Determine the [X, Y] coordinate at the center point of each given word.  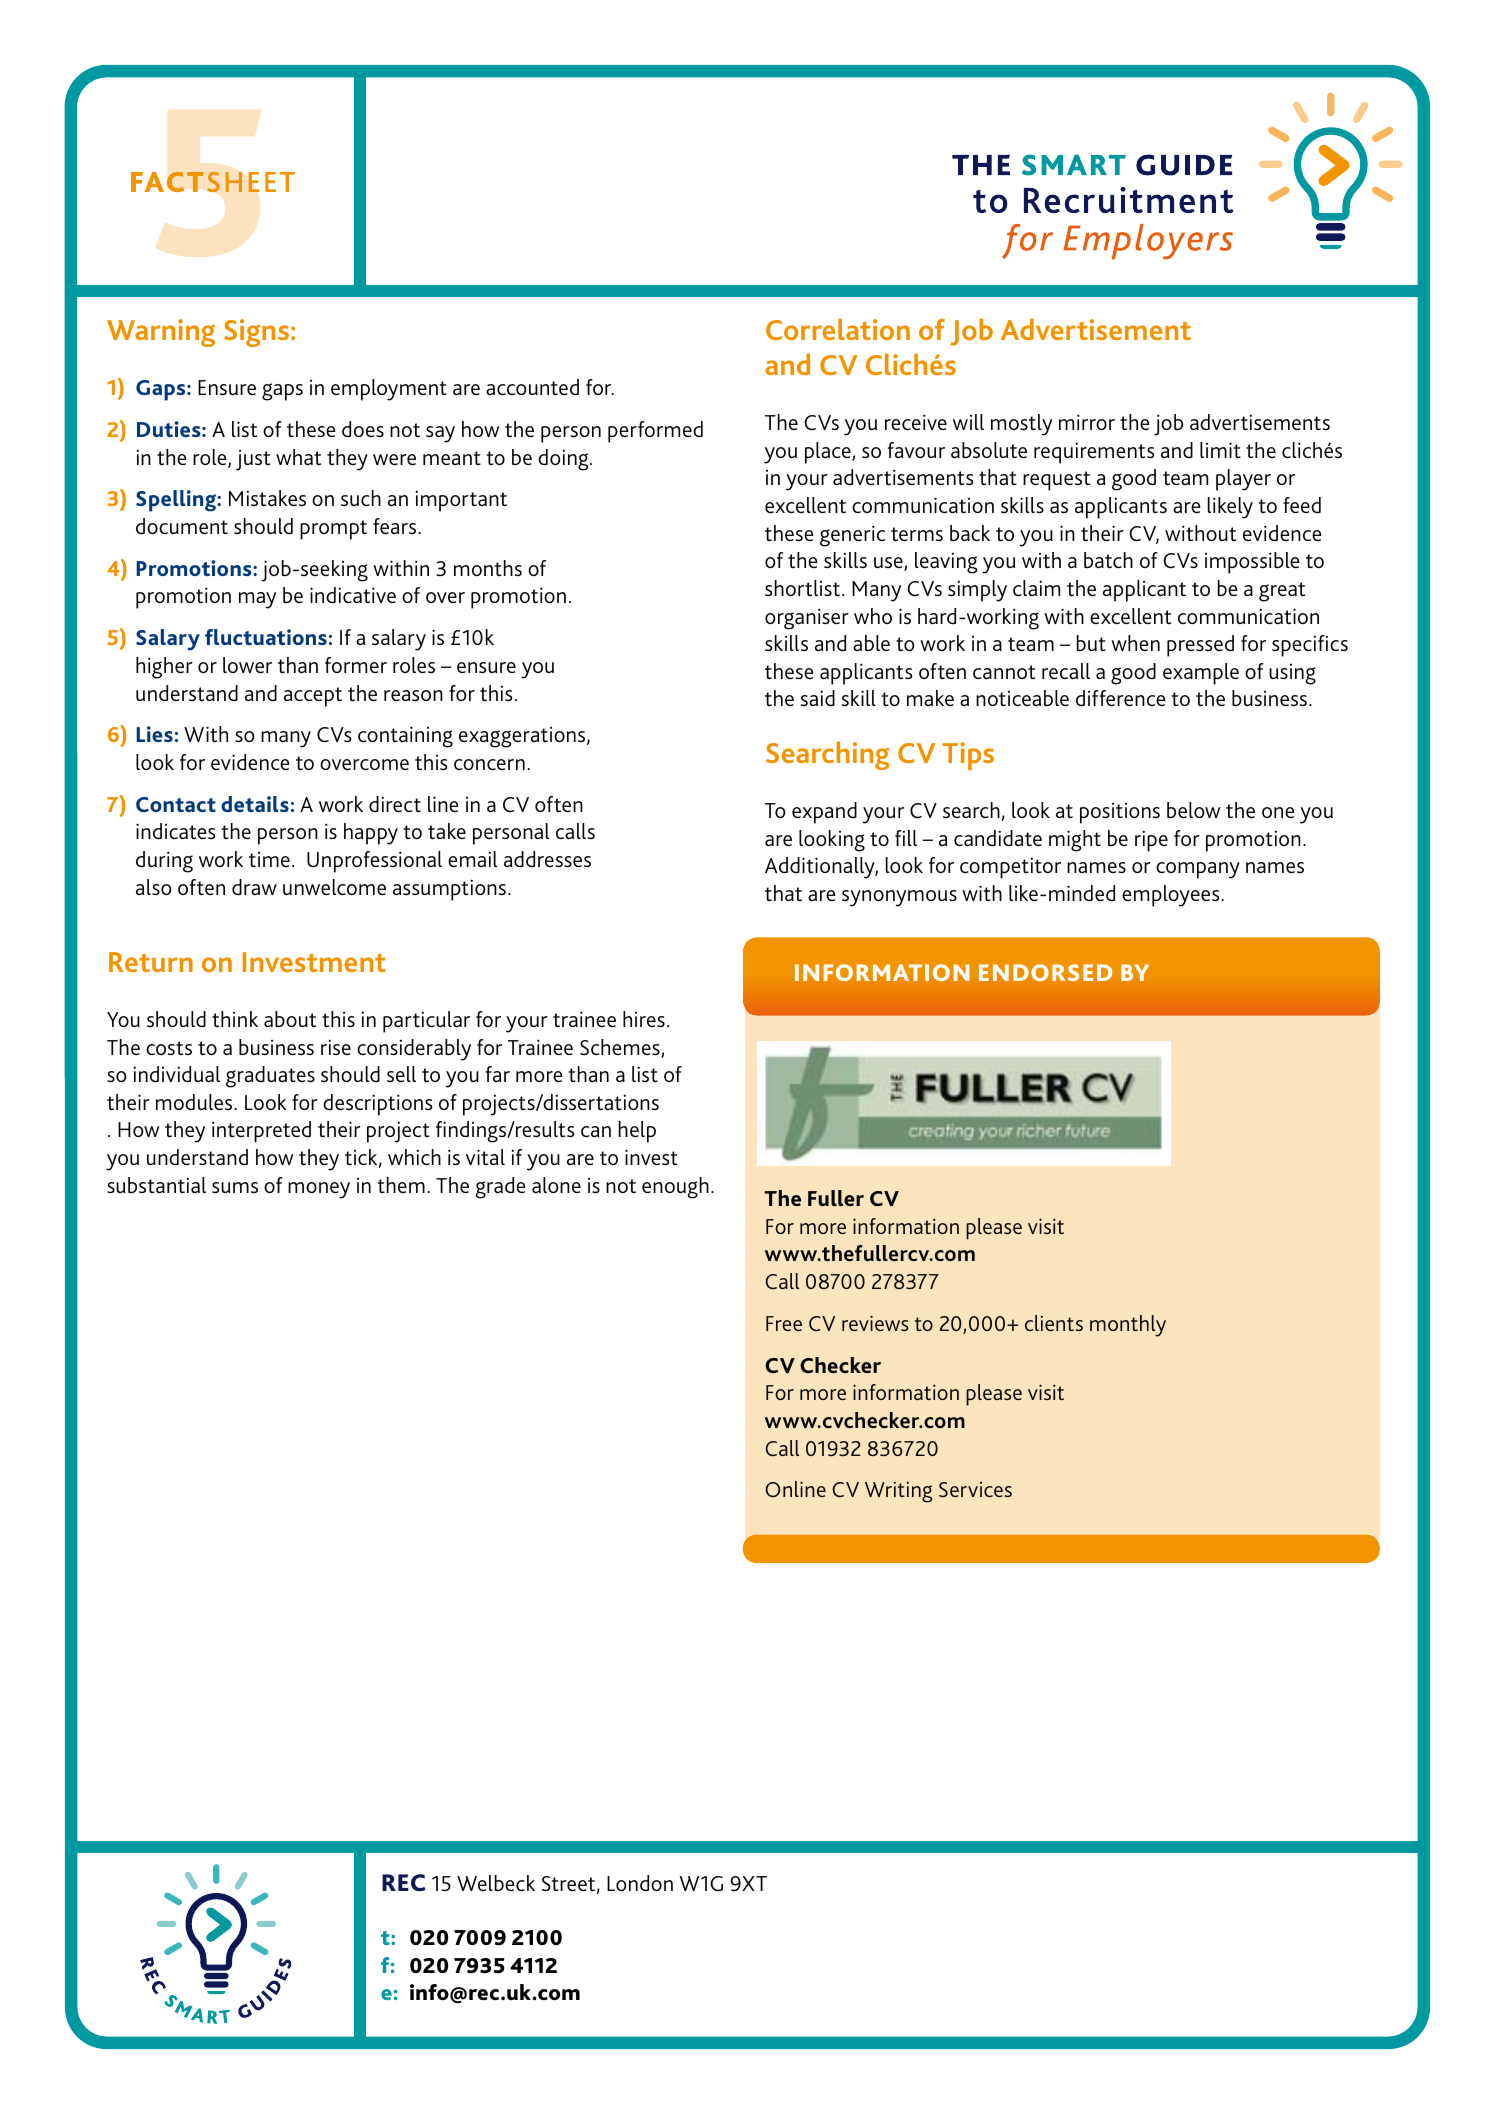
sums [235, 1188]
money [319, 1190]
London [640, 1883]
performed [655, 432]
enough [675, 1188]
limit [1220, 450]
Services [975, 1489]
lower [247, 665]
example [1201, 674]
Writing [898, 1492]
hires [644, 1019]
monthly [1128, 1326]
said [818, 698]
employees [1172, 896]
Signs [256, 333]
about [290, 1019]
